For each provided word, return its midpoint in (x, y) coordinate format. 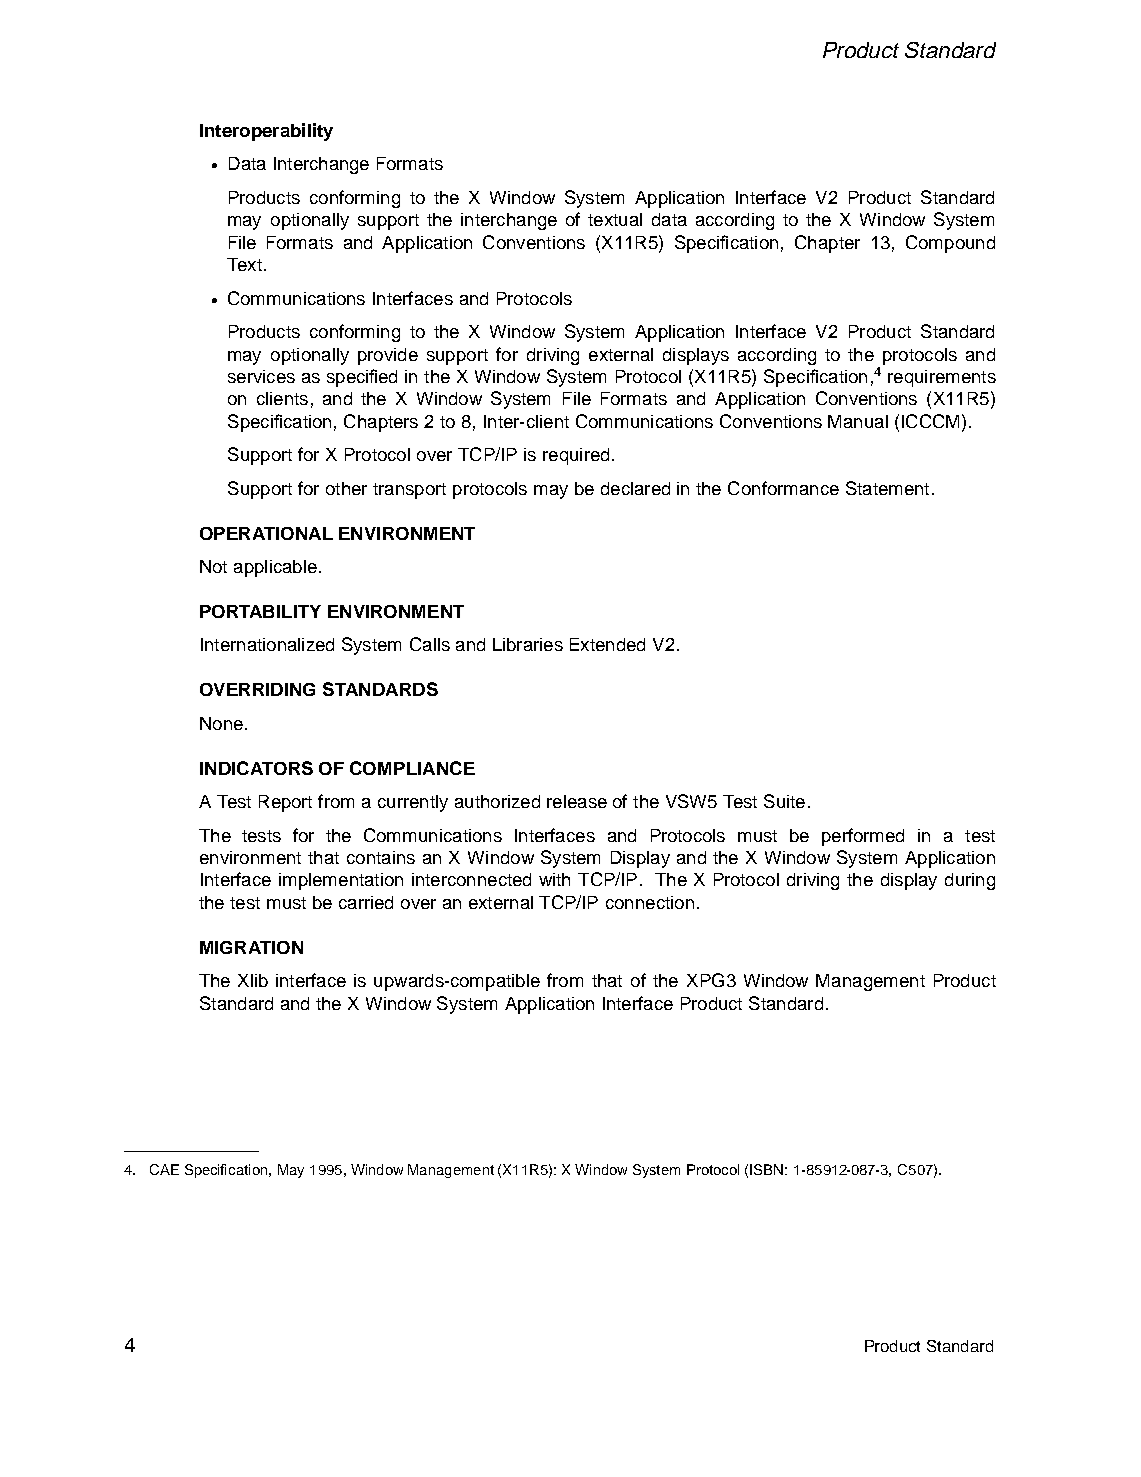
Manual (858, 421)
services (261, 376)
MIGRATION (251, 947)
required (576, 456)
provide (388, 356)
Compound (950, 244)
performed (863, 837)
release (577, 801)
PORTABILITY (260, 611)
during (970, 881)
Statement (887, 488)
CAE (164, 1169)
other (346, 488)
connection (650, 902)
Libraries (528, 644)
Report (285, 803)
